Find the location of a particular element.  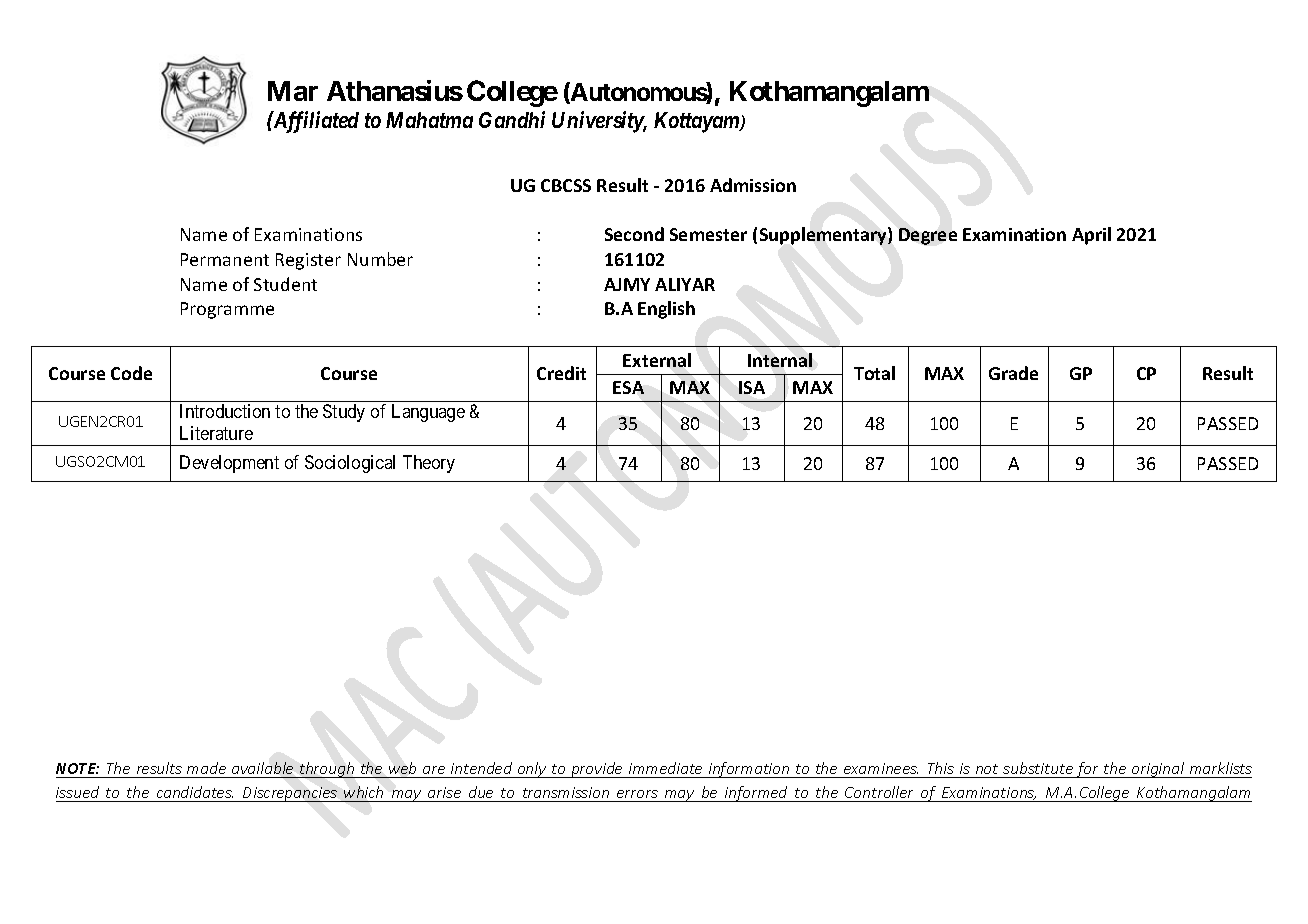

Development is located at coordinates (229, 464).
